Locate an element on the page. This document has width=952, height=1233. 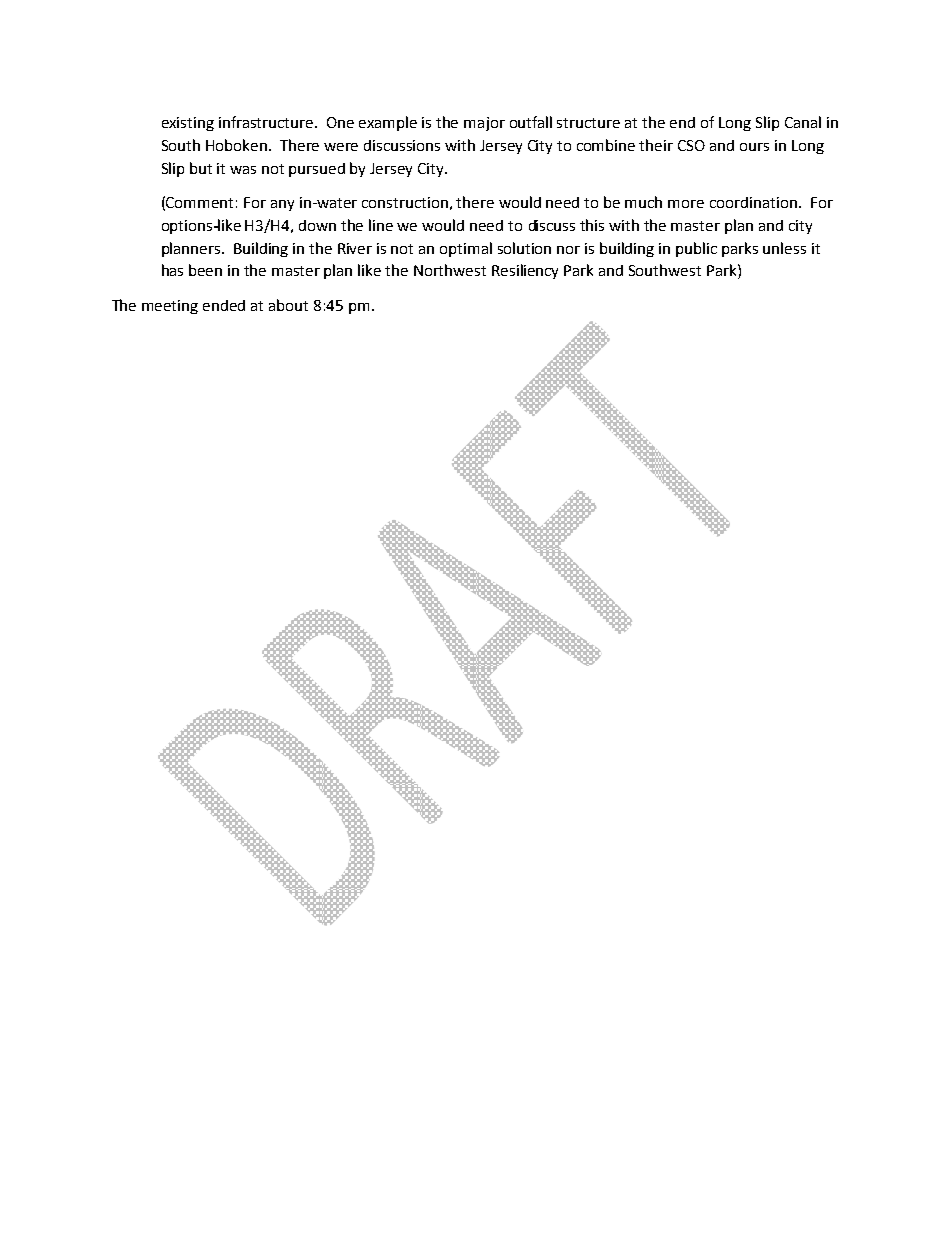
about is located at coordinates (288, 305).
